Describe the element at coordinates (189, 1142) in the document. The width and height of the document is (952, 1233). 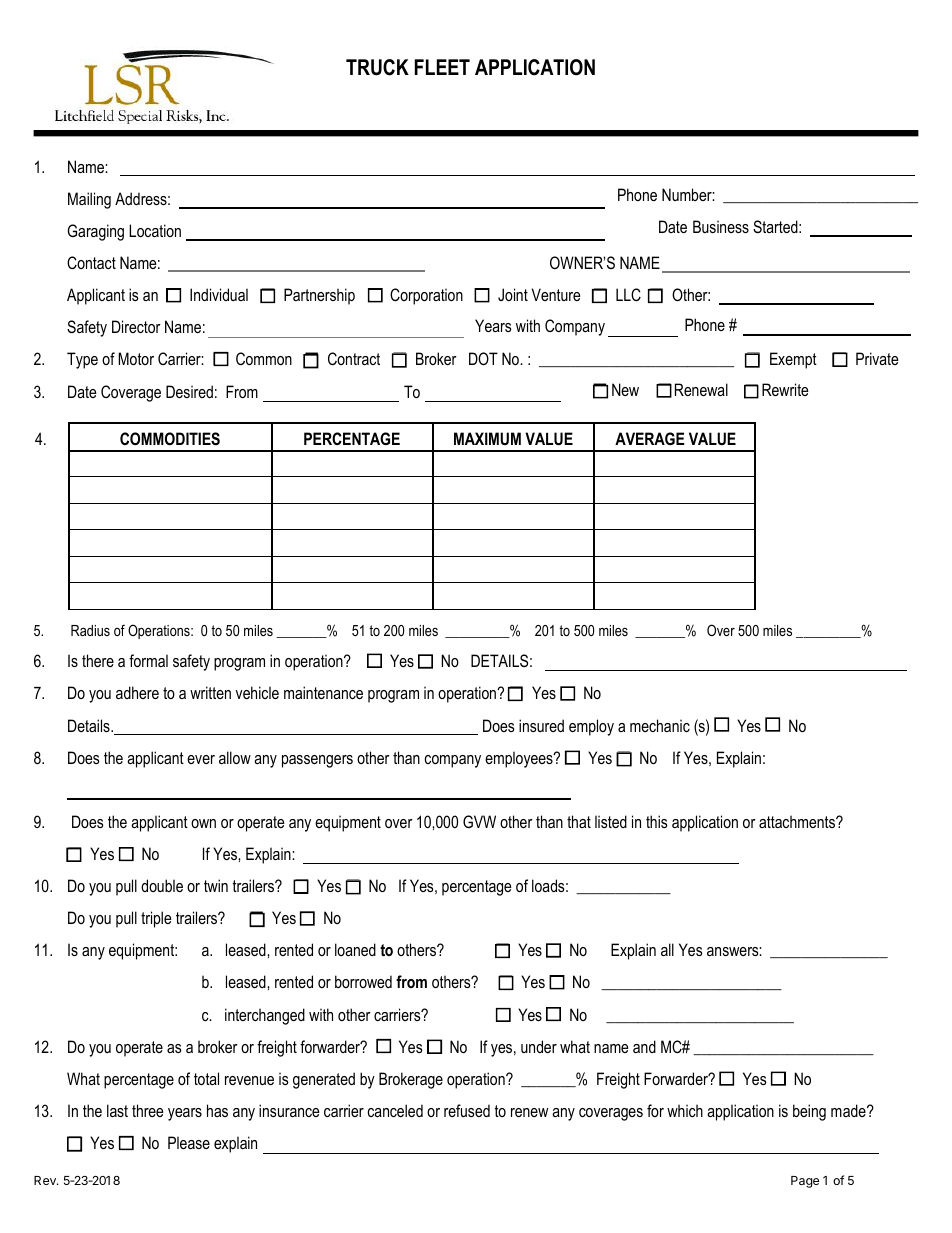
I see `Please` at that location.
